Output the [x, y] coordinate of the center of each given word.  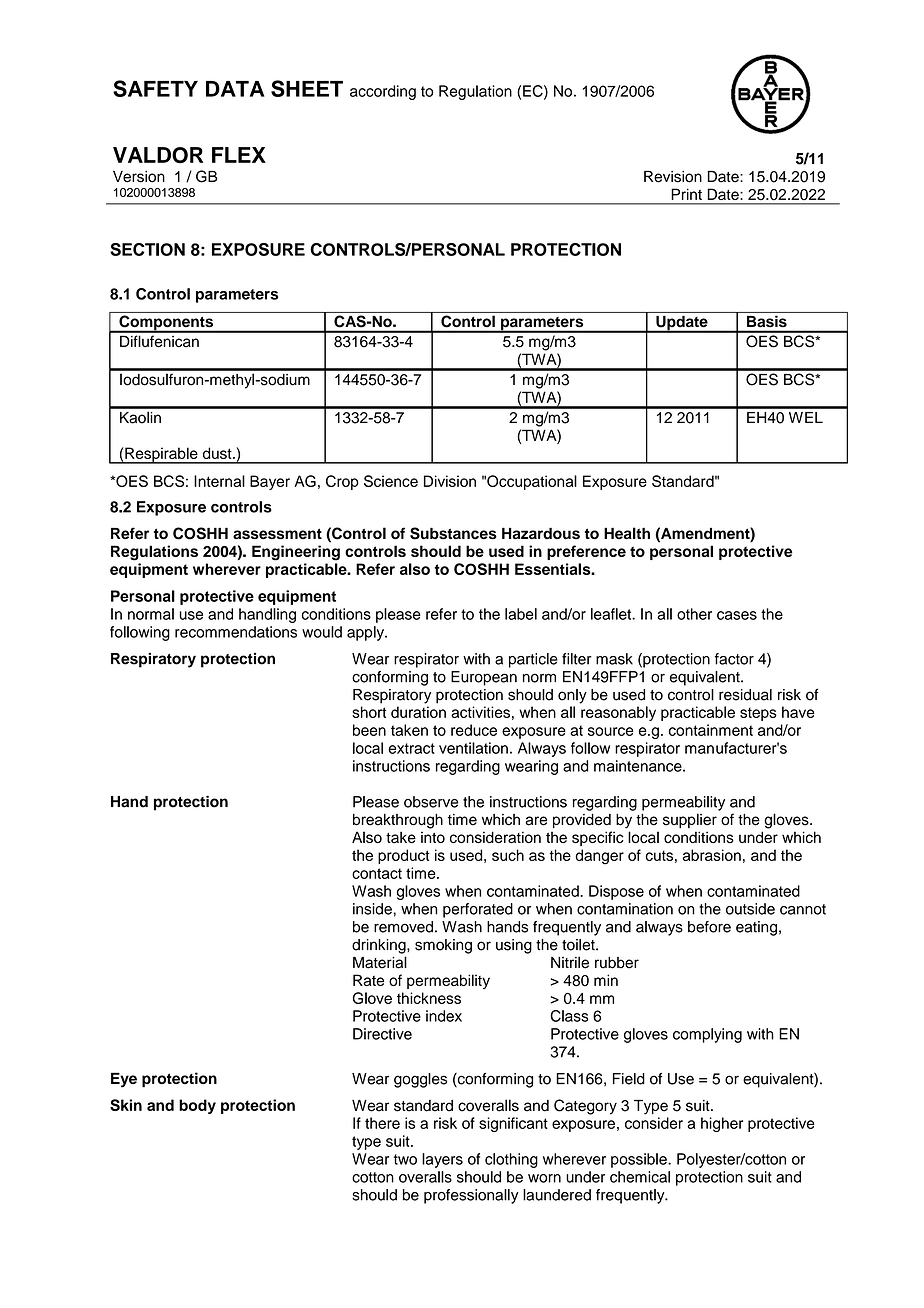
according [383, 92]
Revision [673, 177]
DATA [235, 89]
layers [442, 1160]
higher [722, 1124]
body [197, 1106]
